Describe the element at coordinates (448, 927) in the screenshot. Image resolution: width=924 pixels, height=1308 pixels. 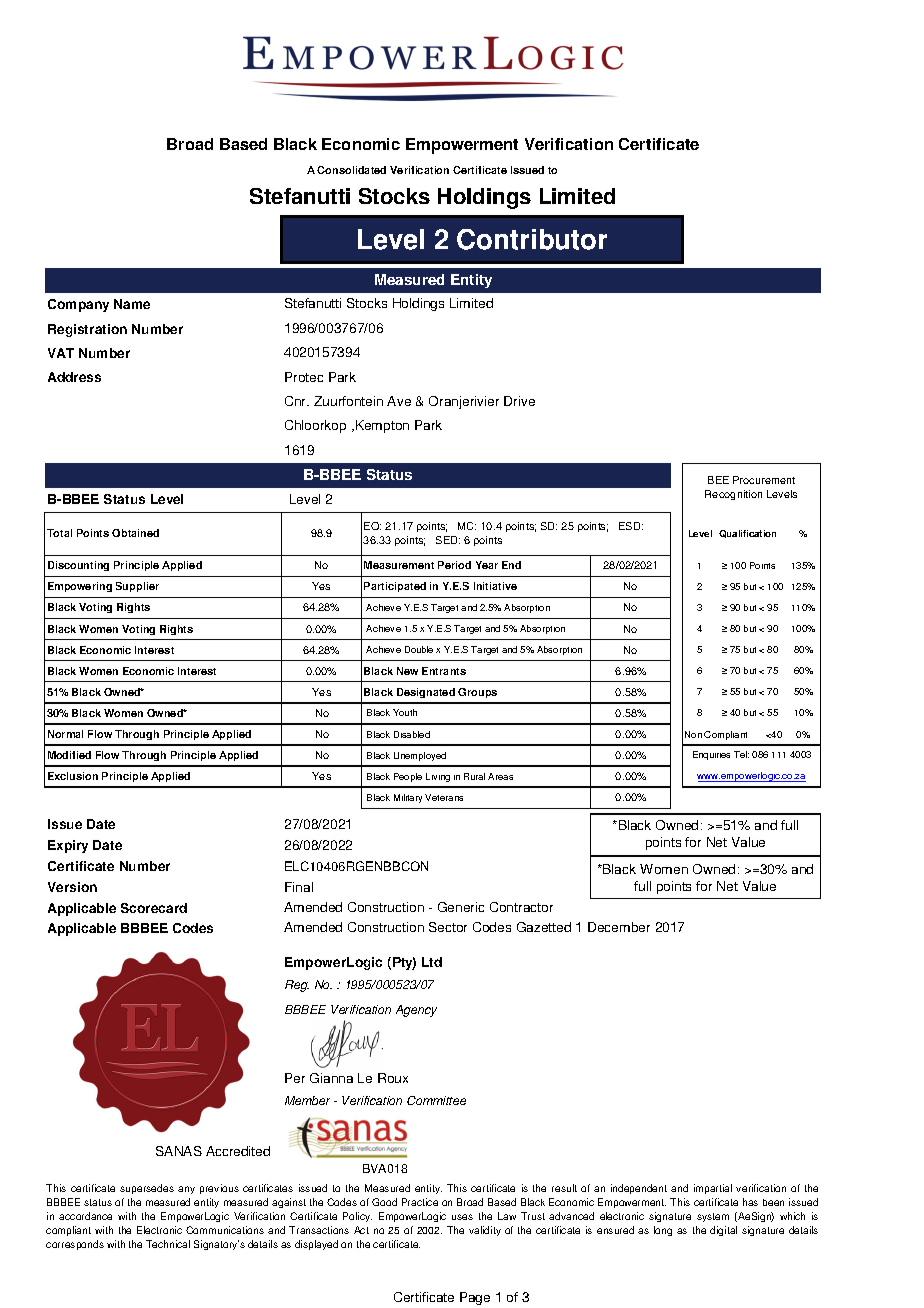
I see `Sector` at that location.
